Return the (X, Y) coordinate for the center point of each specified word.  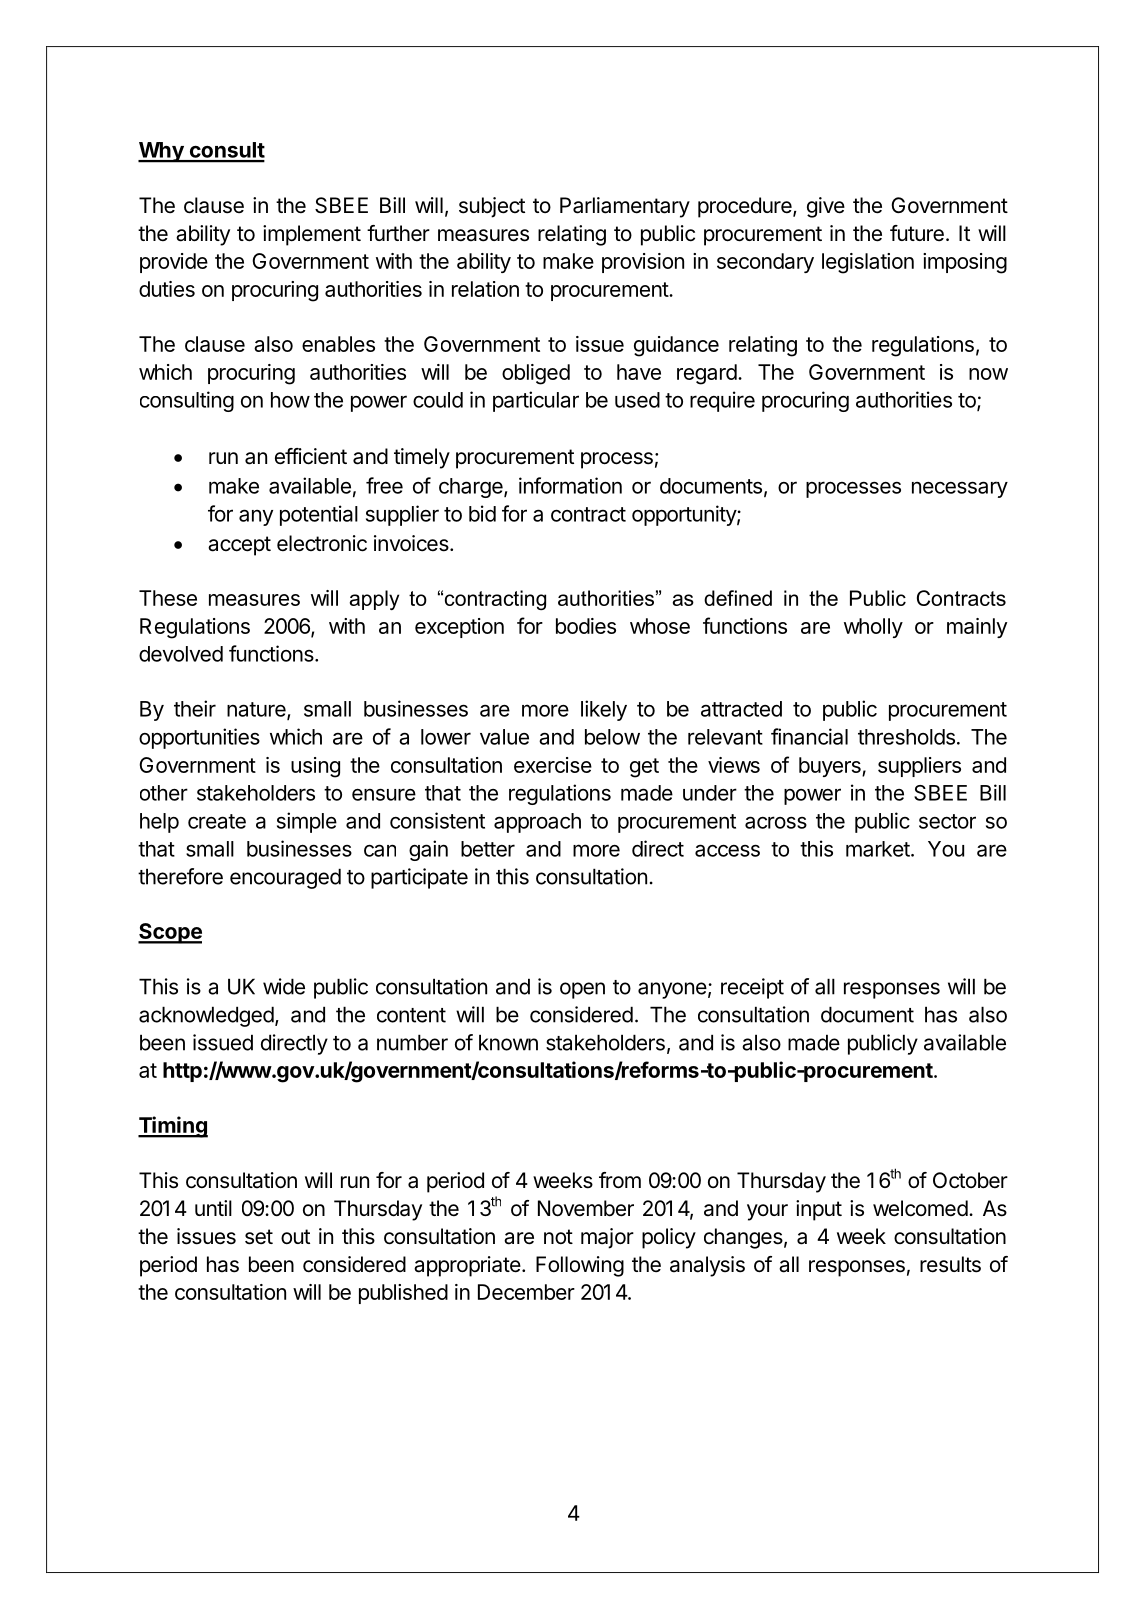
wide (284, 986)
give (826, 207)
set (259, 1237)
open (582, 990)
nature (257, 710)
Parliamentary (625, 207)
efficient (311, 456)
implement (312, 235)
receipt (752, 988)
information (570, 485)
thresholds (906, 737)
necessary (960, 489)
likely (604, 710)
